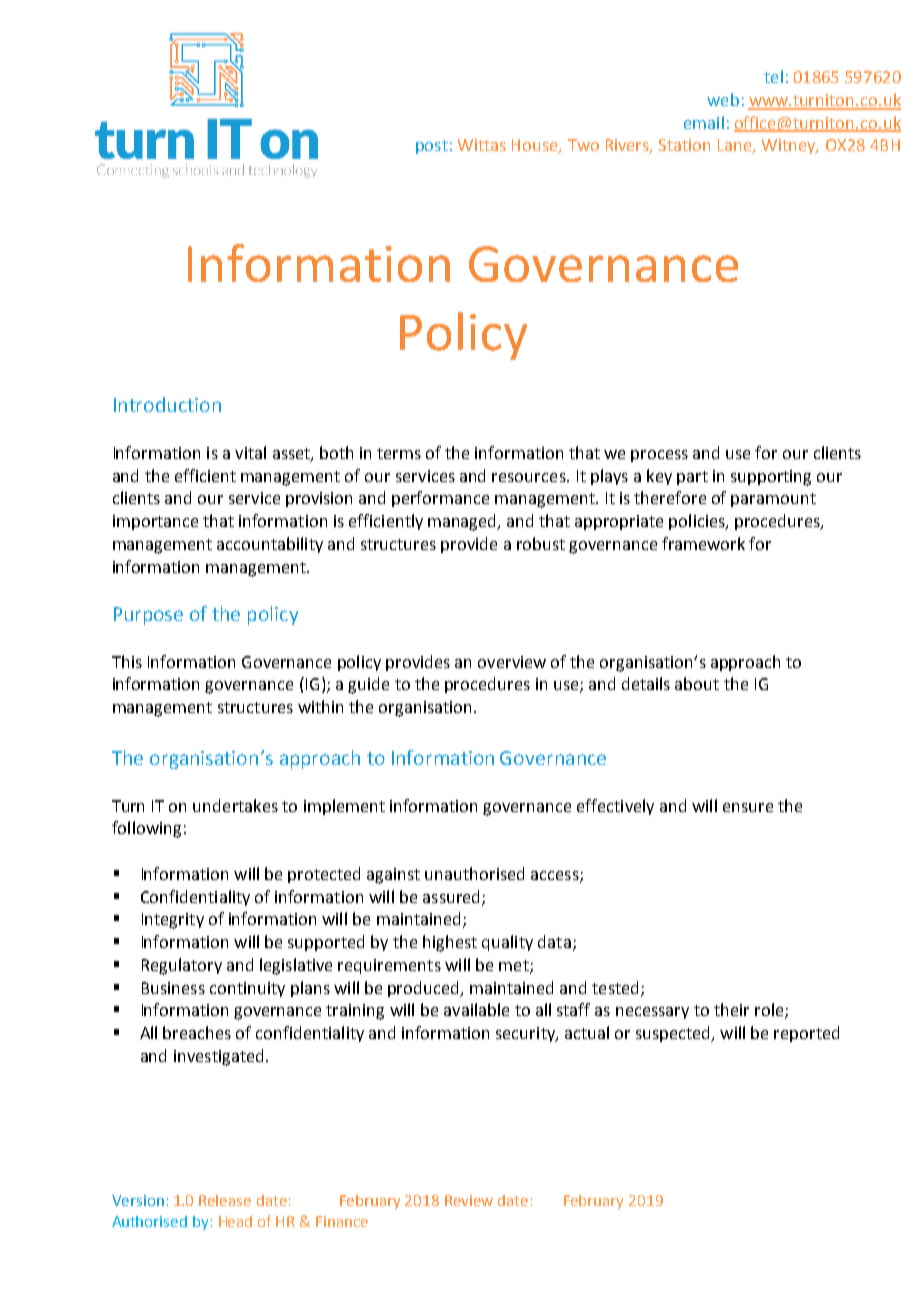  What do you see at coordinates (225, 1200) in the screenshot?
I see `Release` at bounding box center [225, 1200].
